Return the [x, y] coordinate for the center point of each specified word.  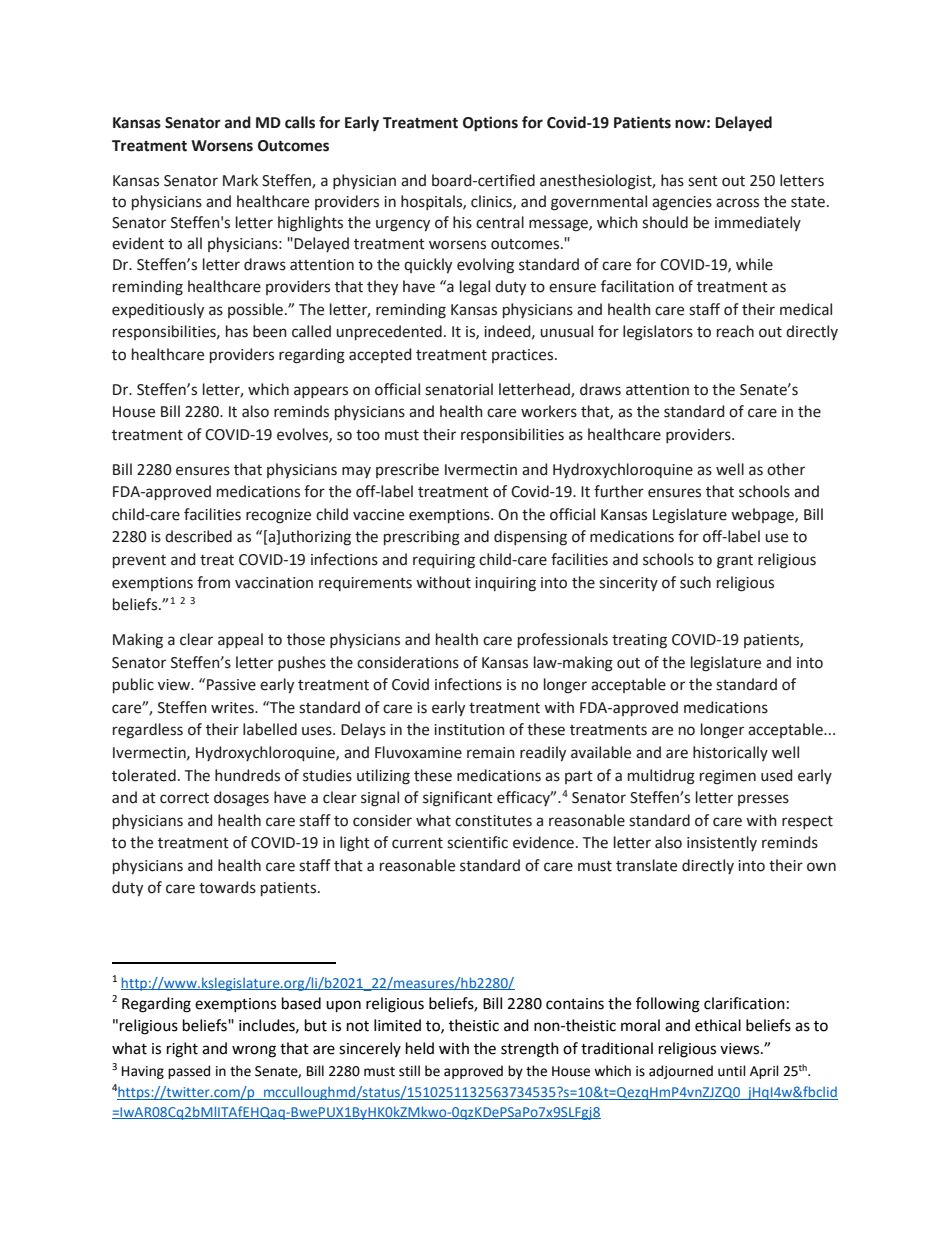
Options [490, 124]
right [182, 1050]
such [695, 582]
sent [703, 181]
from [213, 582]
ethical [718, 1025]
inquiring [505, 584]
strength [530, 1050]
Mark [240, 180]
